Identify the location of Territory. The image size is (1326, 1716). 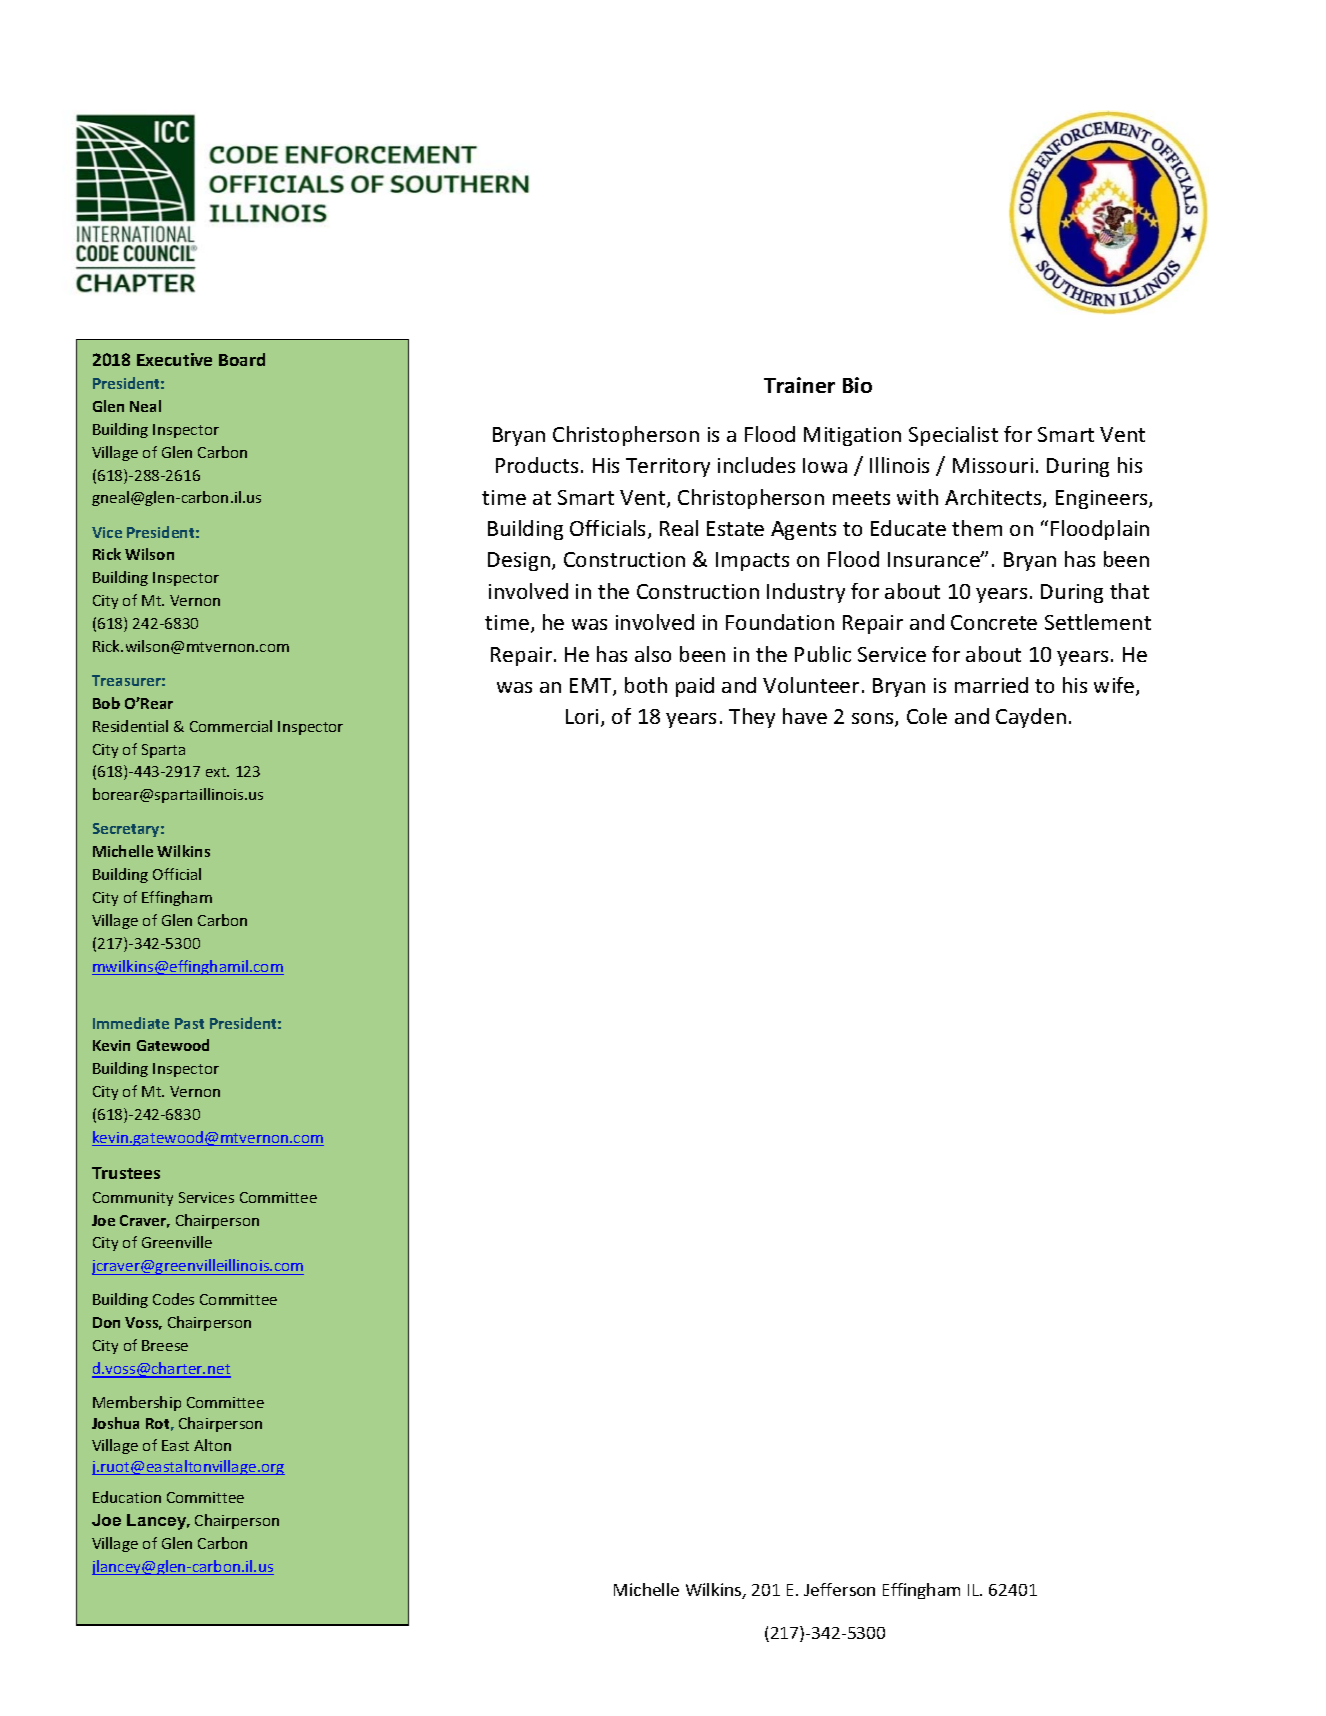
(668, 467).
